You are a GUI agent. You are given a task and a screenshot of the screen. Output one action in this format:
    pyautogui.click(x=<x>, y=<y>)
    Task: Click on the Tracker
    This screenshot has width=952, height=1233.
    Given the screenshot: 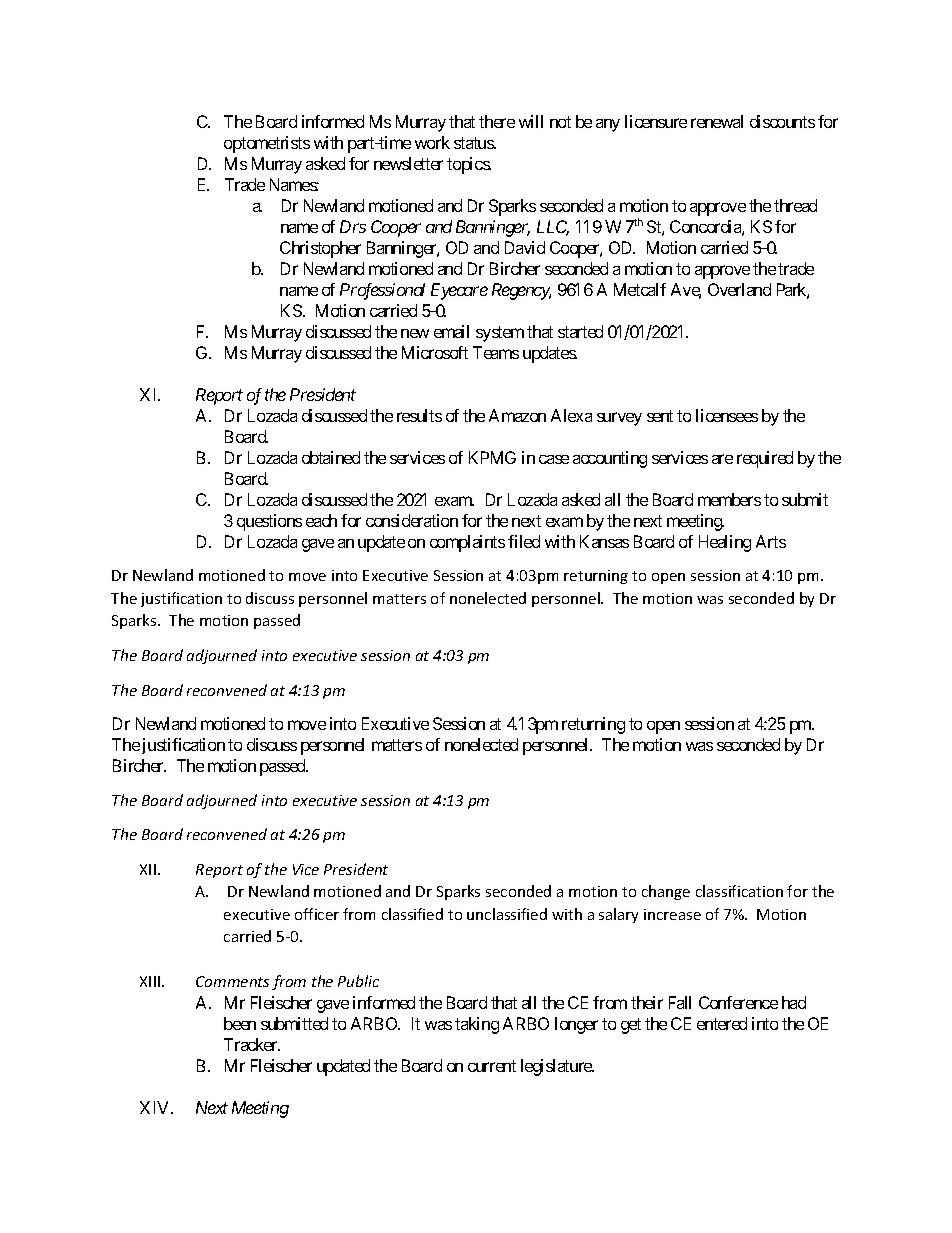 What is the action you would take?
    pyautogui.click(x=252, y=1044)
